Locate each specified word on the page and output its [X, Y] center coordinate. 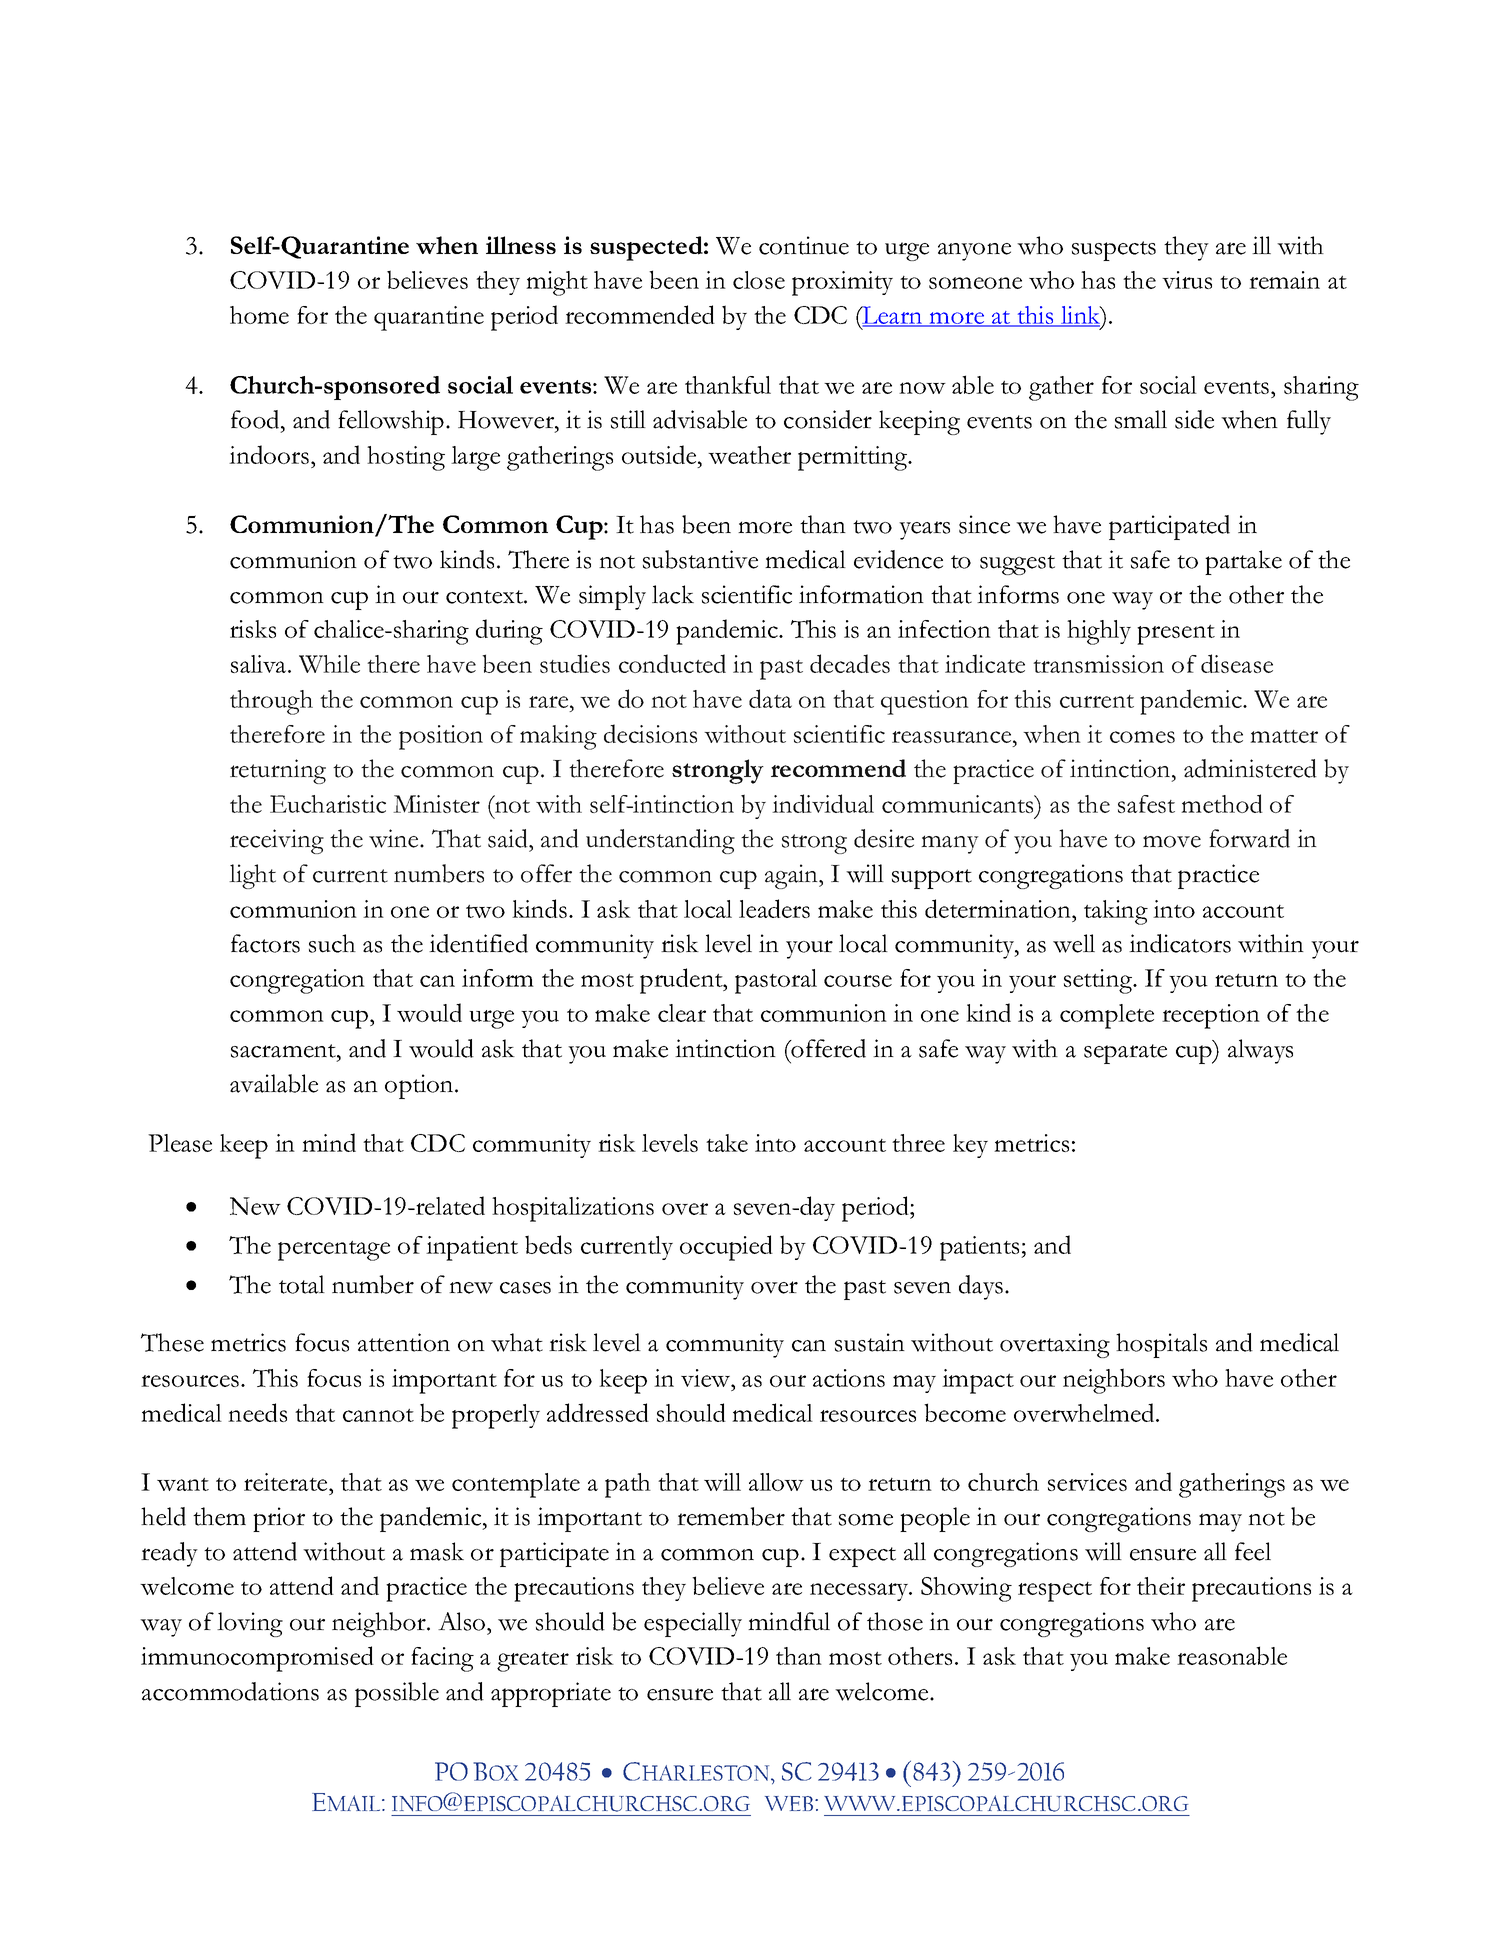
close [759, 280]
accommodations [230, 1691]
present [1176, 635]
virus [1187, 280]
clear [682, 1013]
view [707, 1378]
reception [1211, 1016]
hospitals [1161, 1345]
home [259, 315]
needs [257, 1412]
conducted [672, 663]
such [332, 943]
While [329, 664]
